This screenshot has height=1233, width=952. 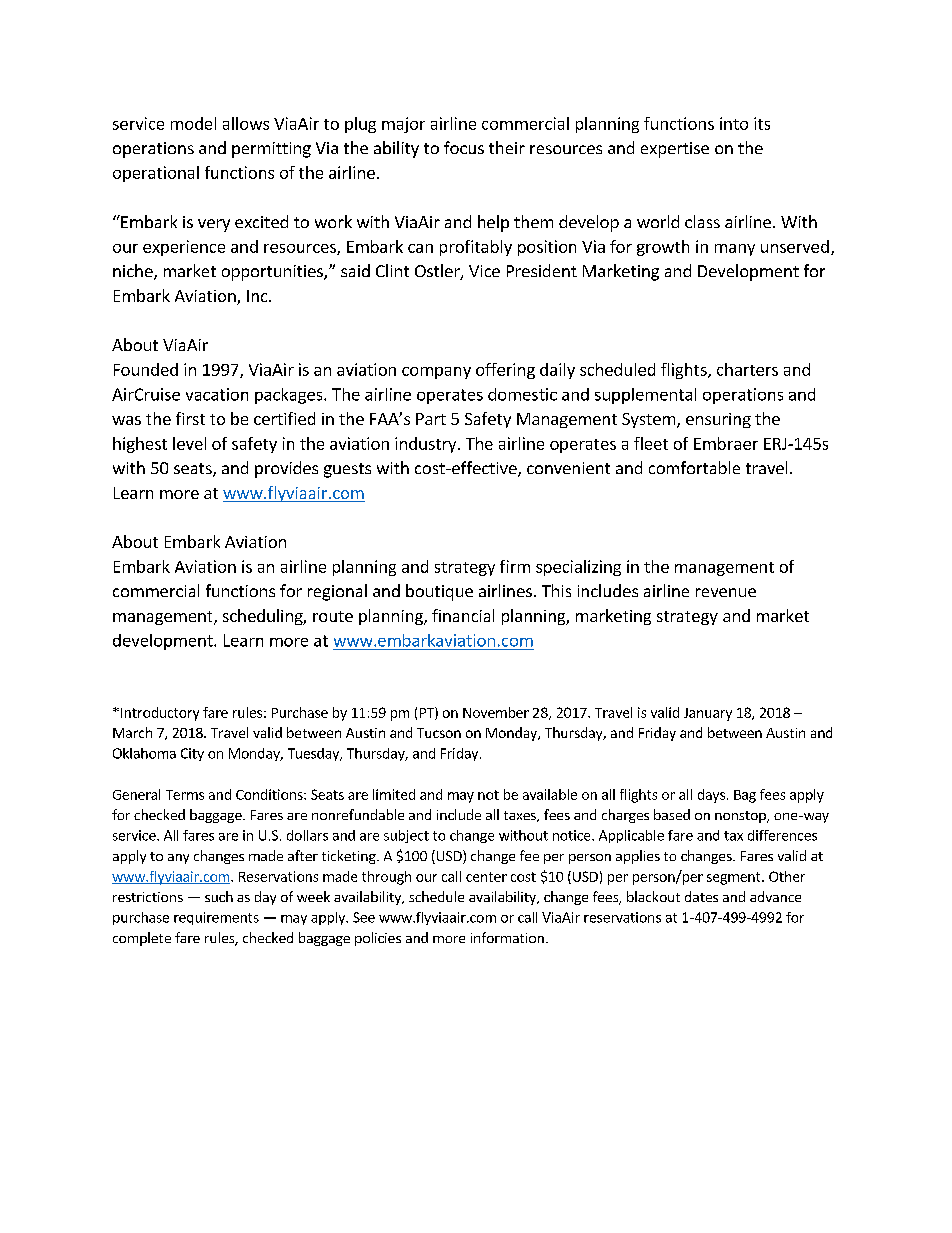 I want to click on Part, so click(x=431, y=419).
